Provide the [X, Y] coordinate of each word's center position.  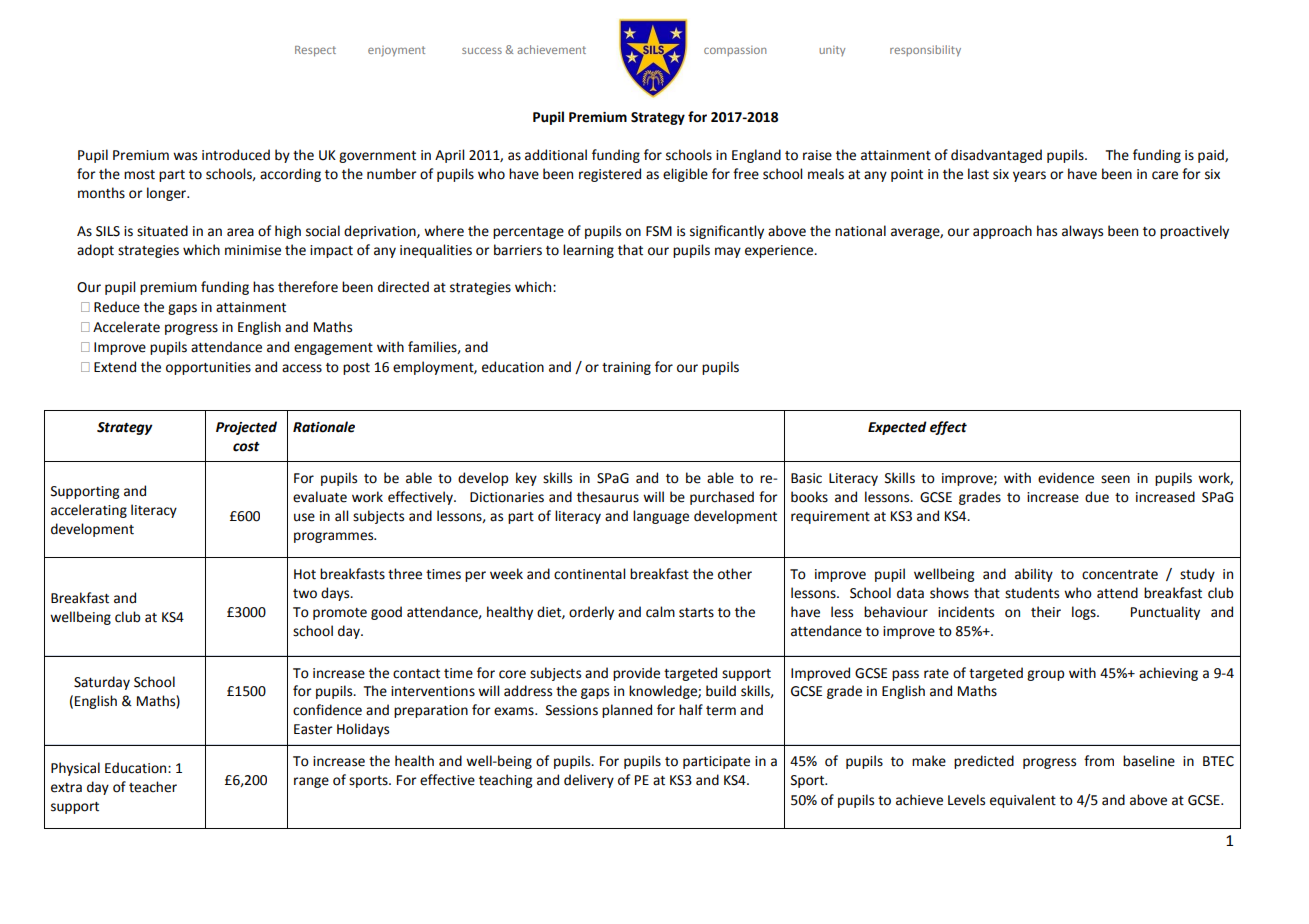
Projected [246, 428]
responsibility [925, 51]
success [482, 50]
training [626, 368]
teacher [153, 787]
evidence [1066, 478]
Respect [315, 51]
